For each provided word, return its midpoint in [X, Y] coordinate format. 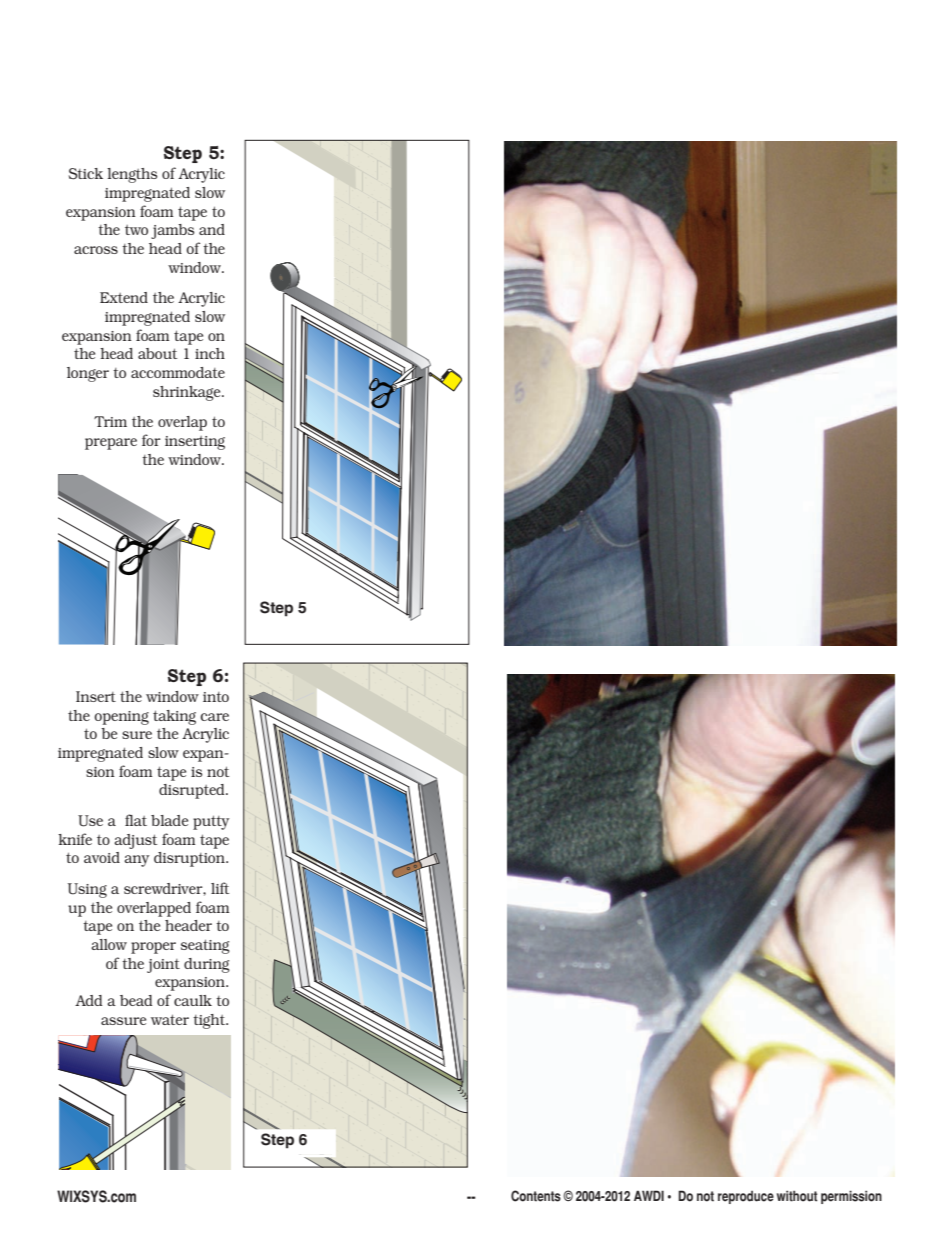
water [170, 1019]
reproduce [746, 1197]
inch [210, 353]
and [212, 229]
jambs [173, 231]
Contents [536, 1196]
